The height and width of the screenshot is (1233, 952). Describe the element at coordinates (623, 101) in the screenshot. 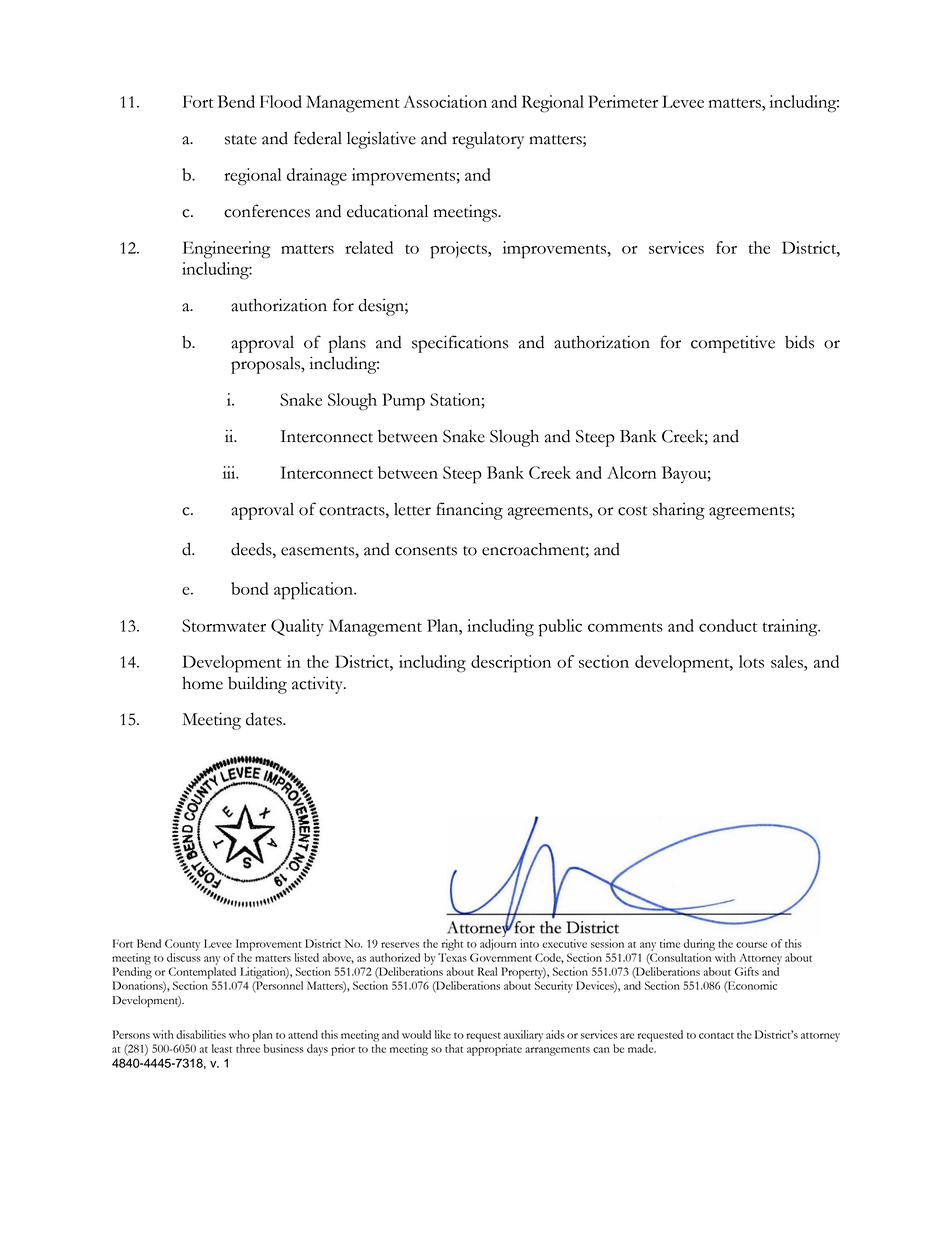

I see `Perimeter` at that location.
